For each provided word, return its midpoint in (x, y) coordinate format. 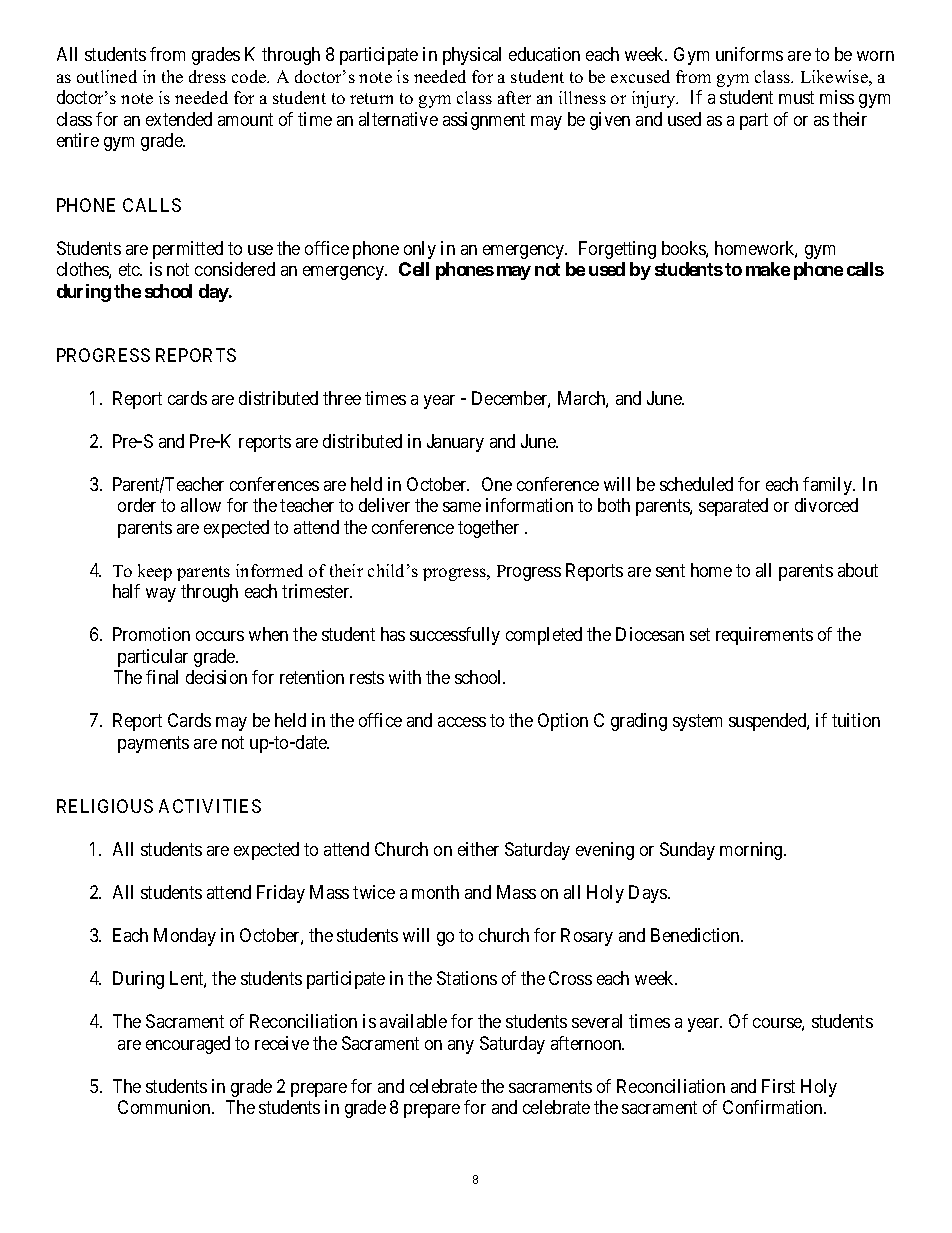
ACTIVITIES (210, 806)
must (796, 97)
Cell (414, 269)
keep (155, 572)
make (768, 269)
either (478, 849)
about (858, 570)
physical (472, 56)
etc (130, 269)
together (488, 529)
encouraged (188, 1045)
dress (207, 76)
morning (752, 851)
